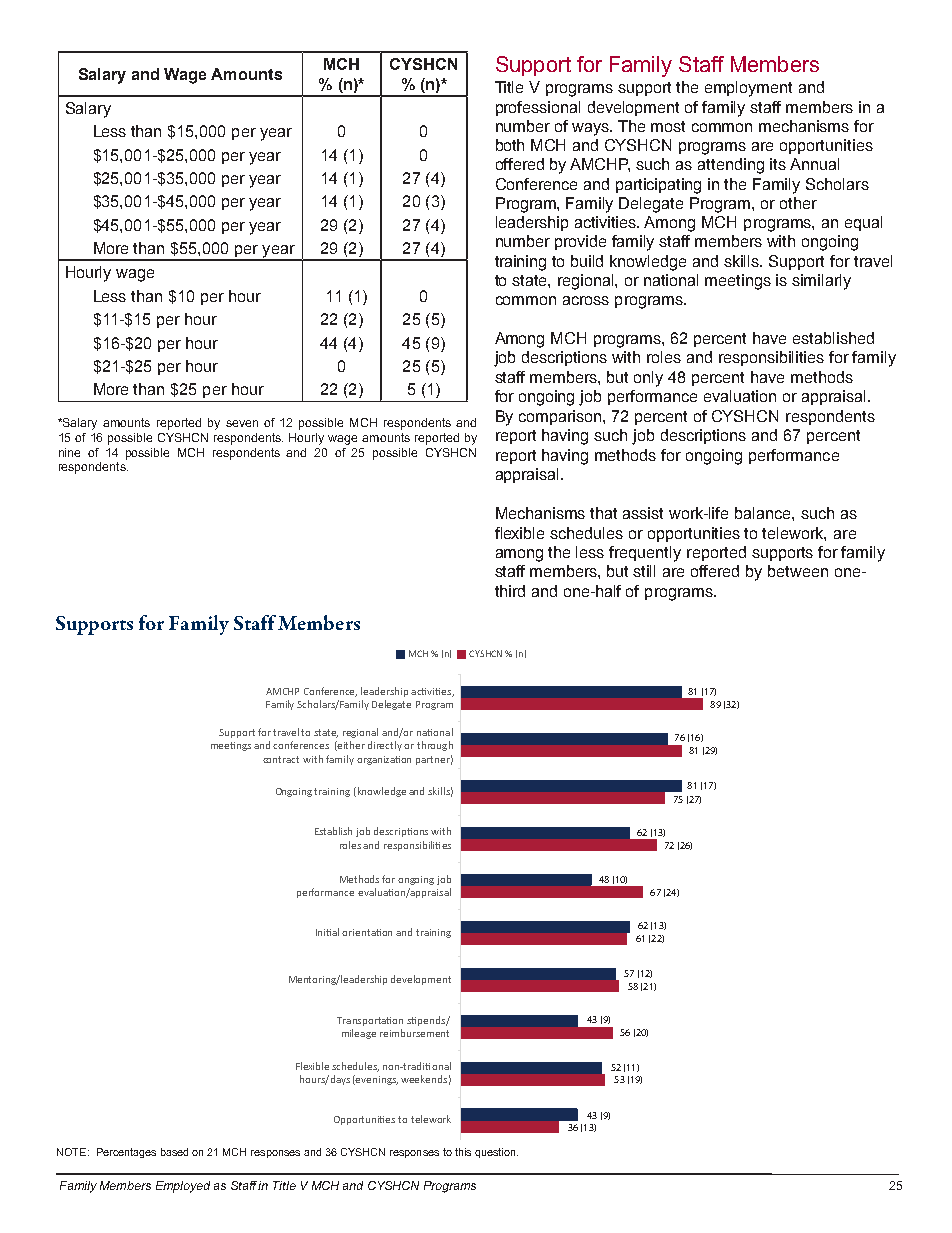 The height and width of the image is (1233, 952). Describe the element at coordinates (748, 89) in the image. I see `employment` at that location.
